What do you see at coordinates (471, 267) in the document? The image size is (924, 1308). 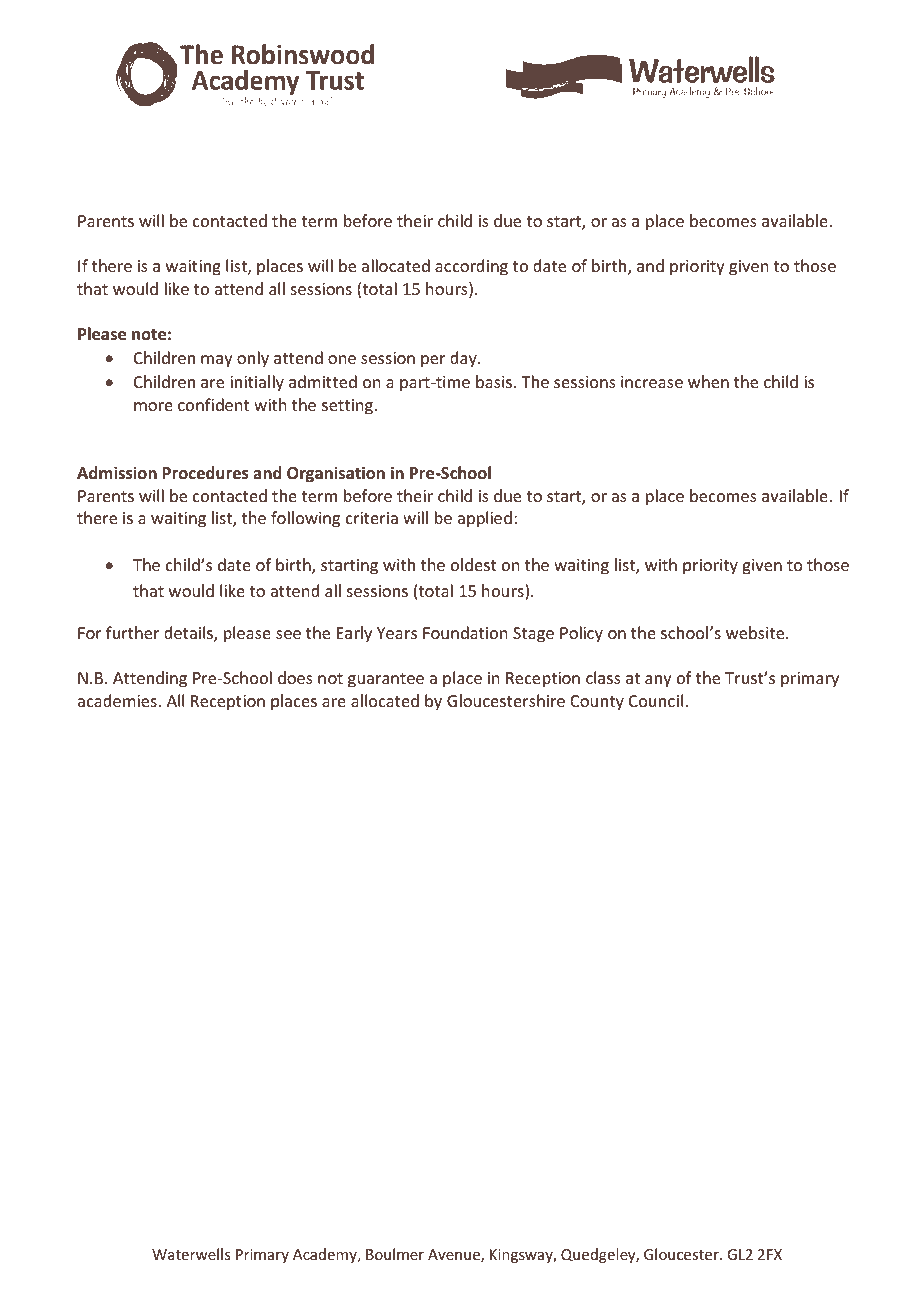 I see `according` at bounding box center [471, 267].
